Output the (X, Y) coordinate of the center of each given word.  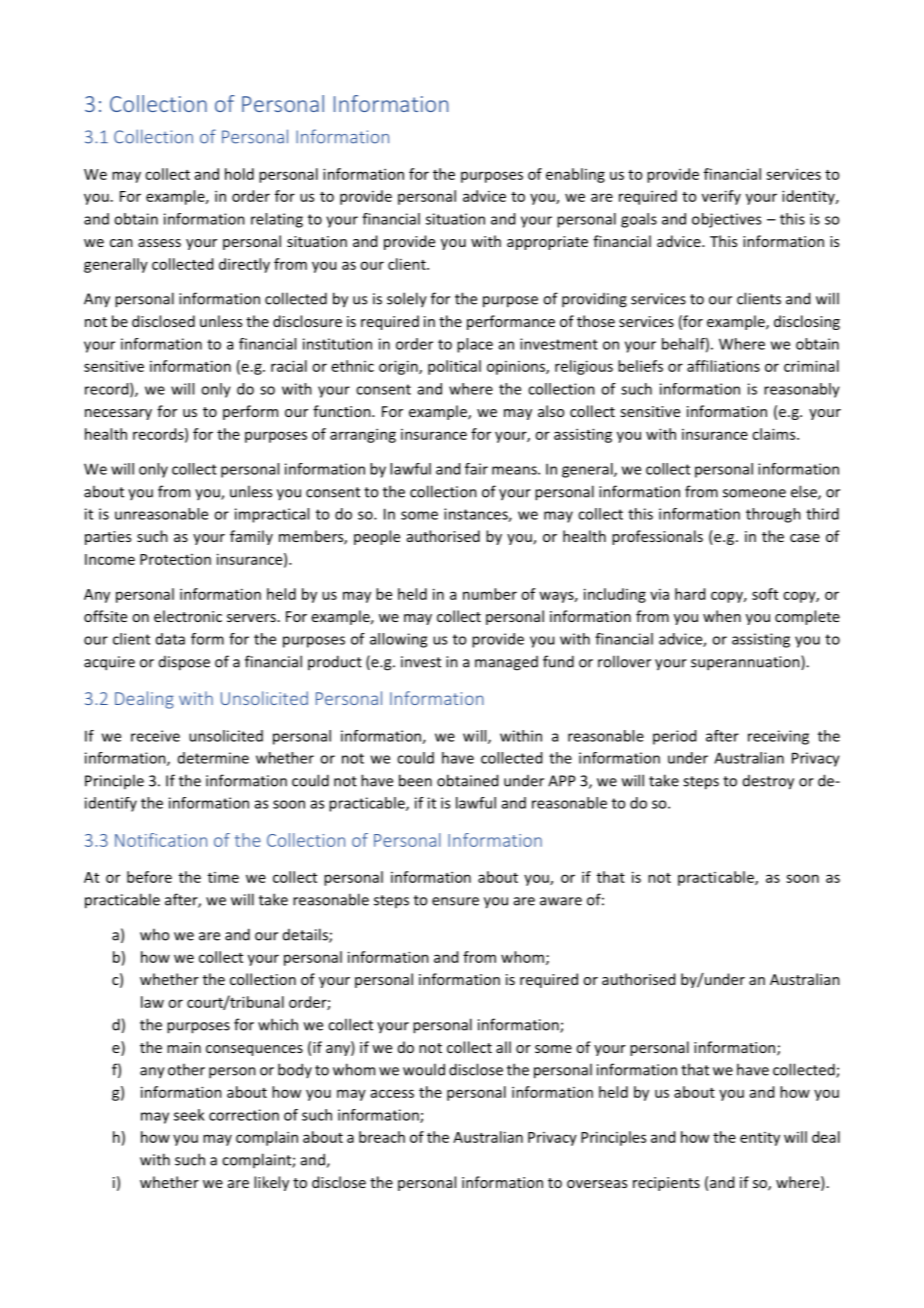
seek (189, 1115)
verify (721, 197)
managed (506, 663)
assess (159, 243)
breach (382, 1137)
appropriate (547, 243)
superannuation (746, 663)
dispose (184, 663)
